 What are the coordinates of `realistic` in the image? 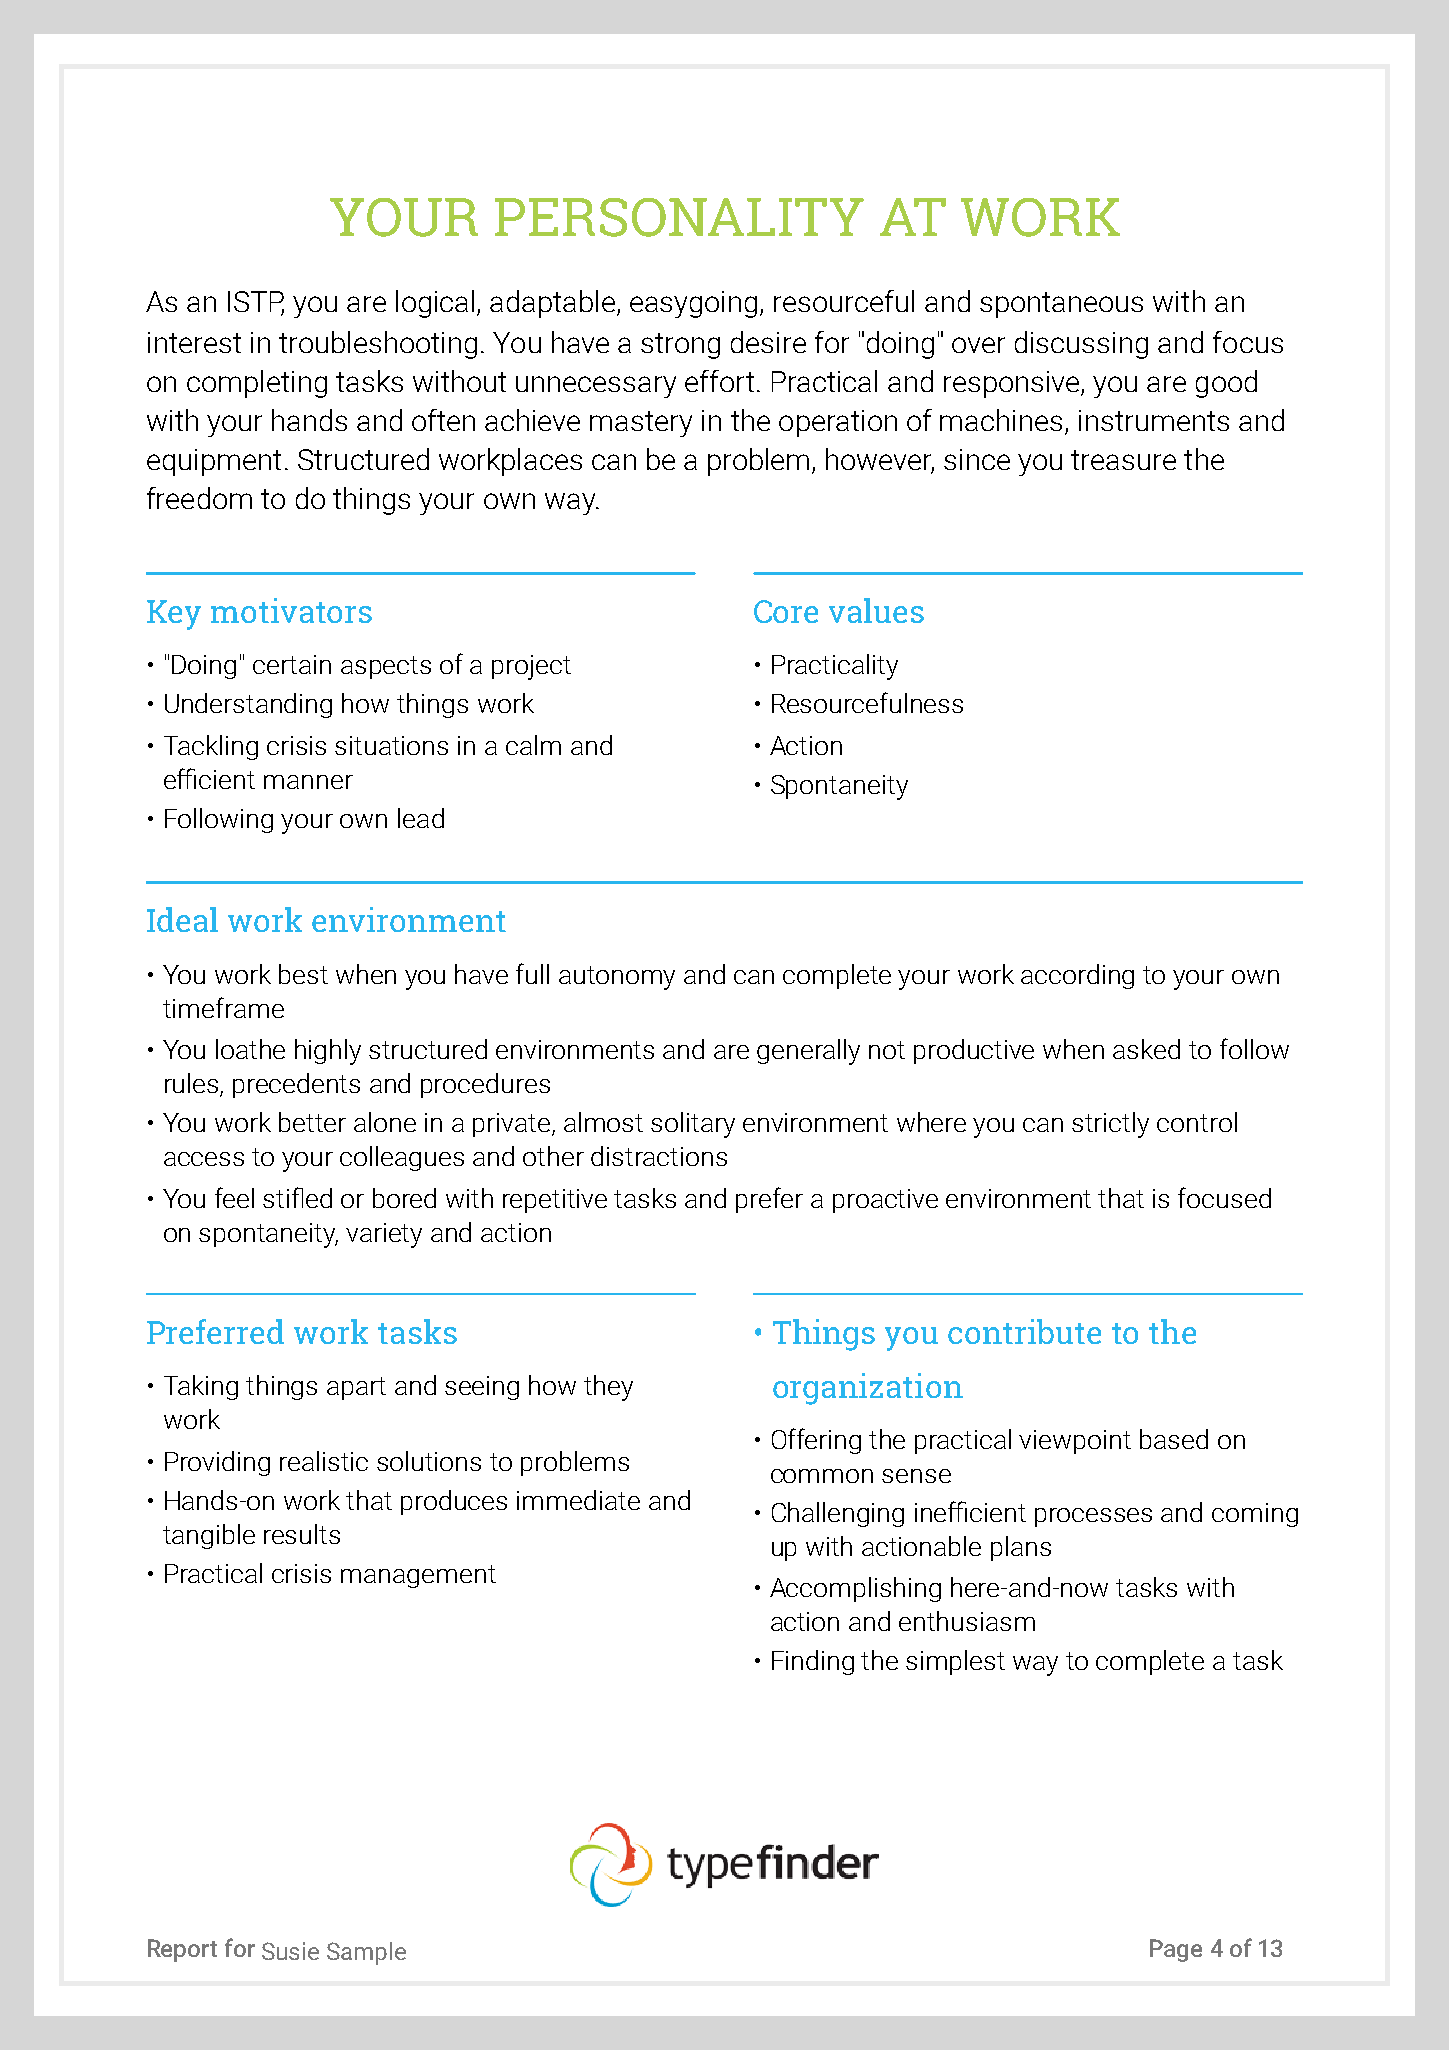 It's located at (324, 1461).
